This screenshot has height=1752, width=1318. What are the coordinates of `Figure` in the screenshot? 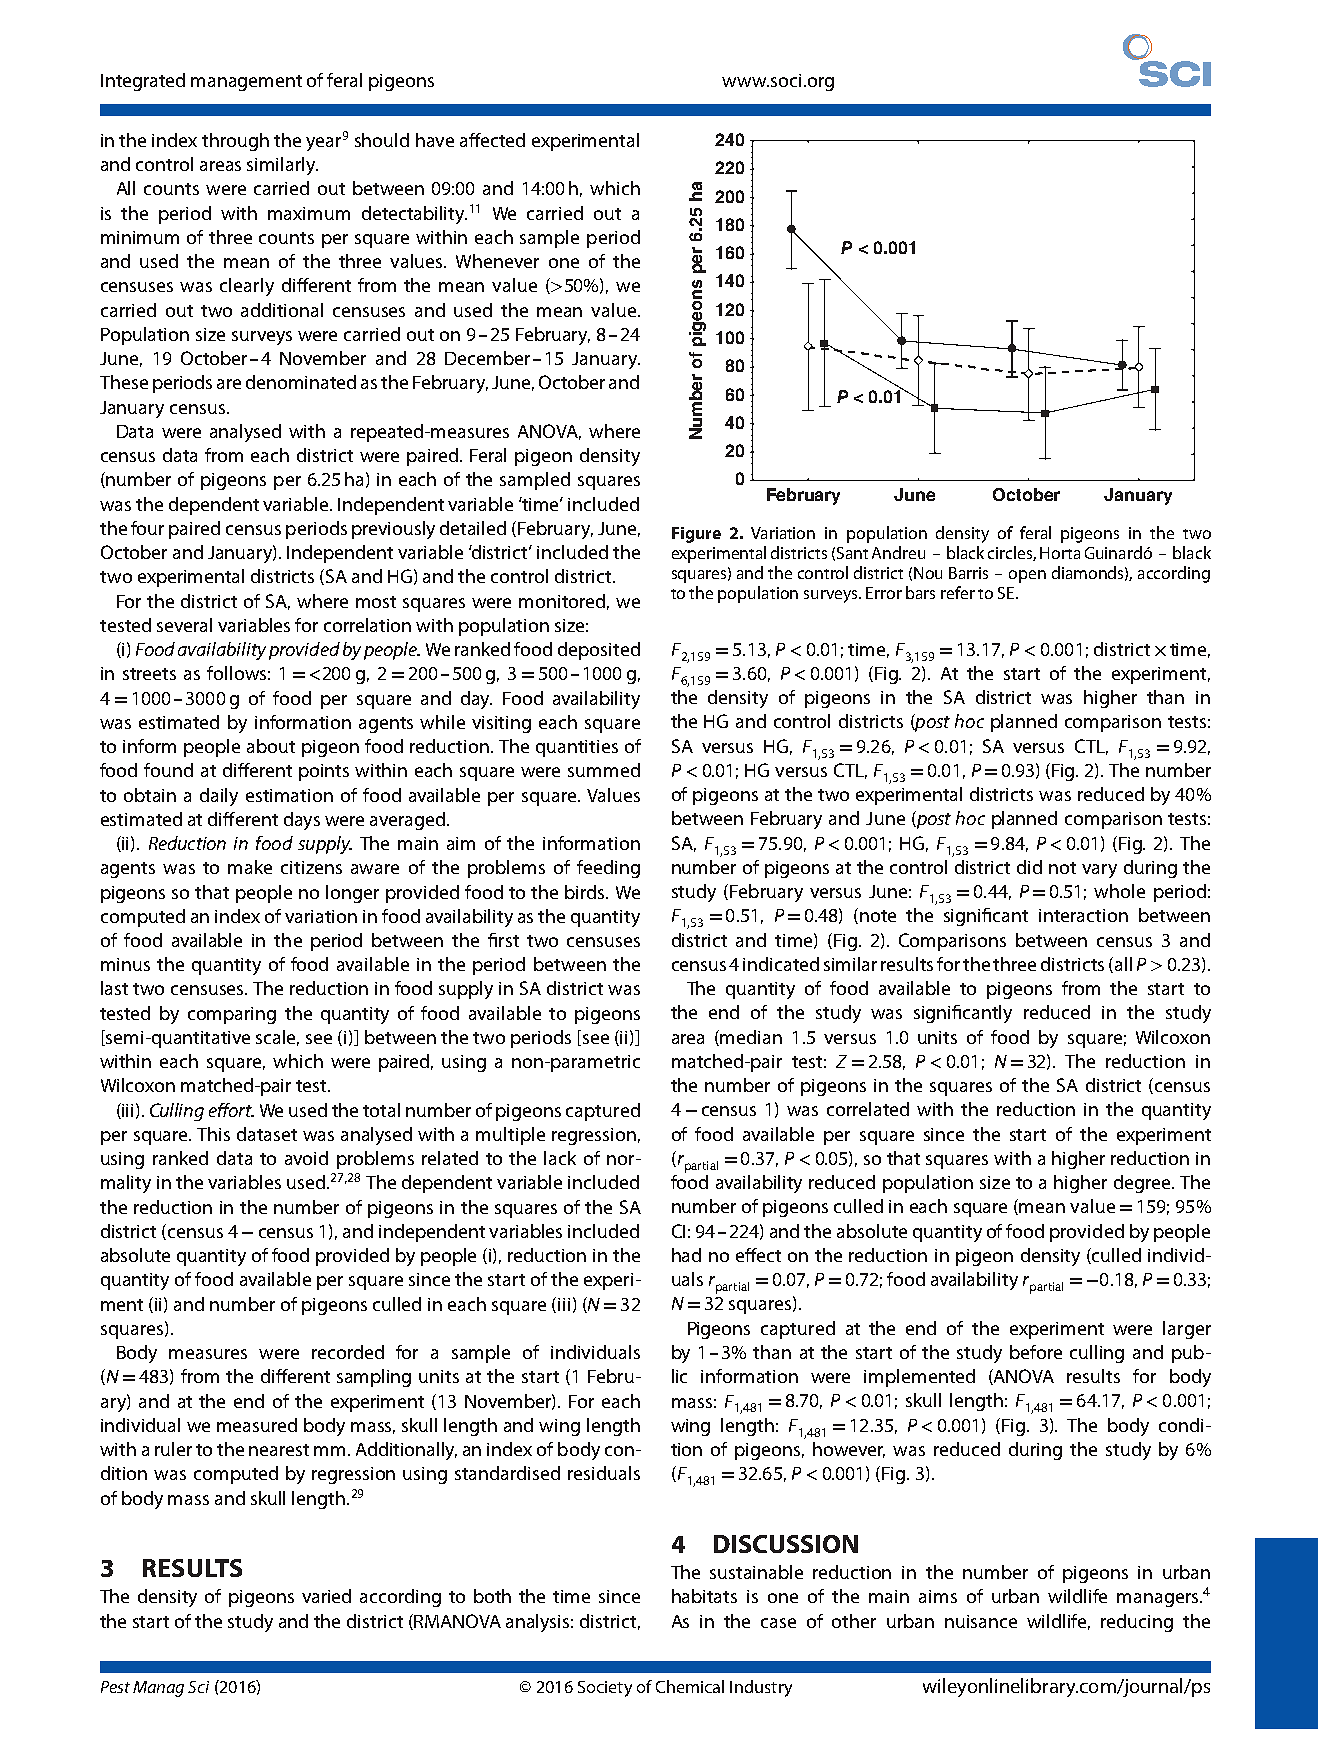 It's located at (696, 535).
